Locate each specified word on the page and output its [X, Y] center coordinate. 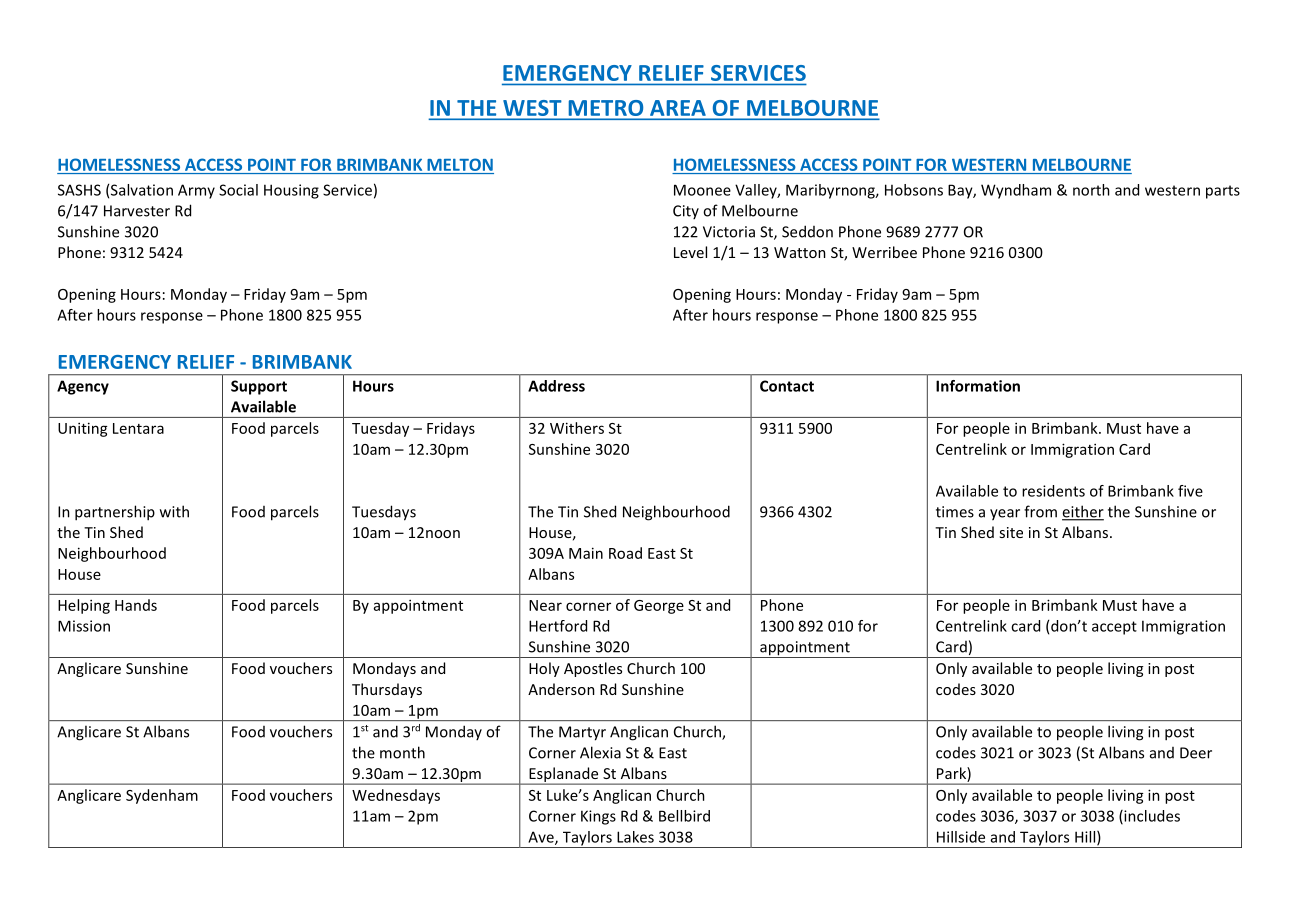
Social [238, 190]
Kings [598, 817]
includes [1151, 817]
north [1091, 190]
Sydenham [162, 796]
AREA [677, 108]
